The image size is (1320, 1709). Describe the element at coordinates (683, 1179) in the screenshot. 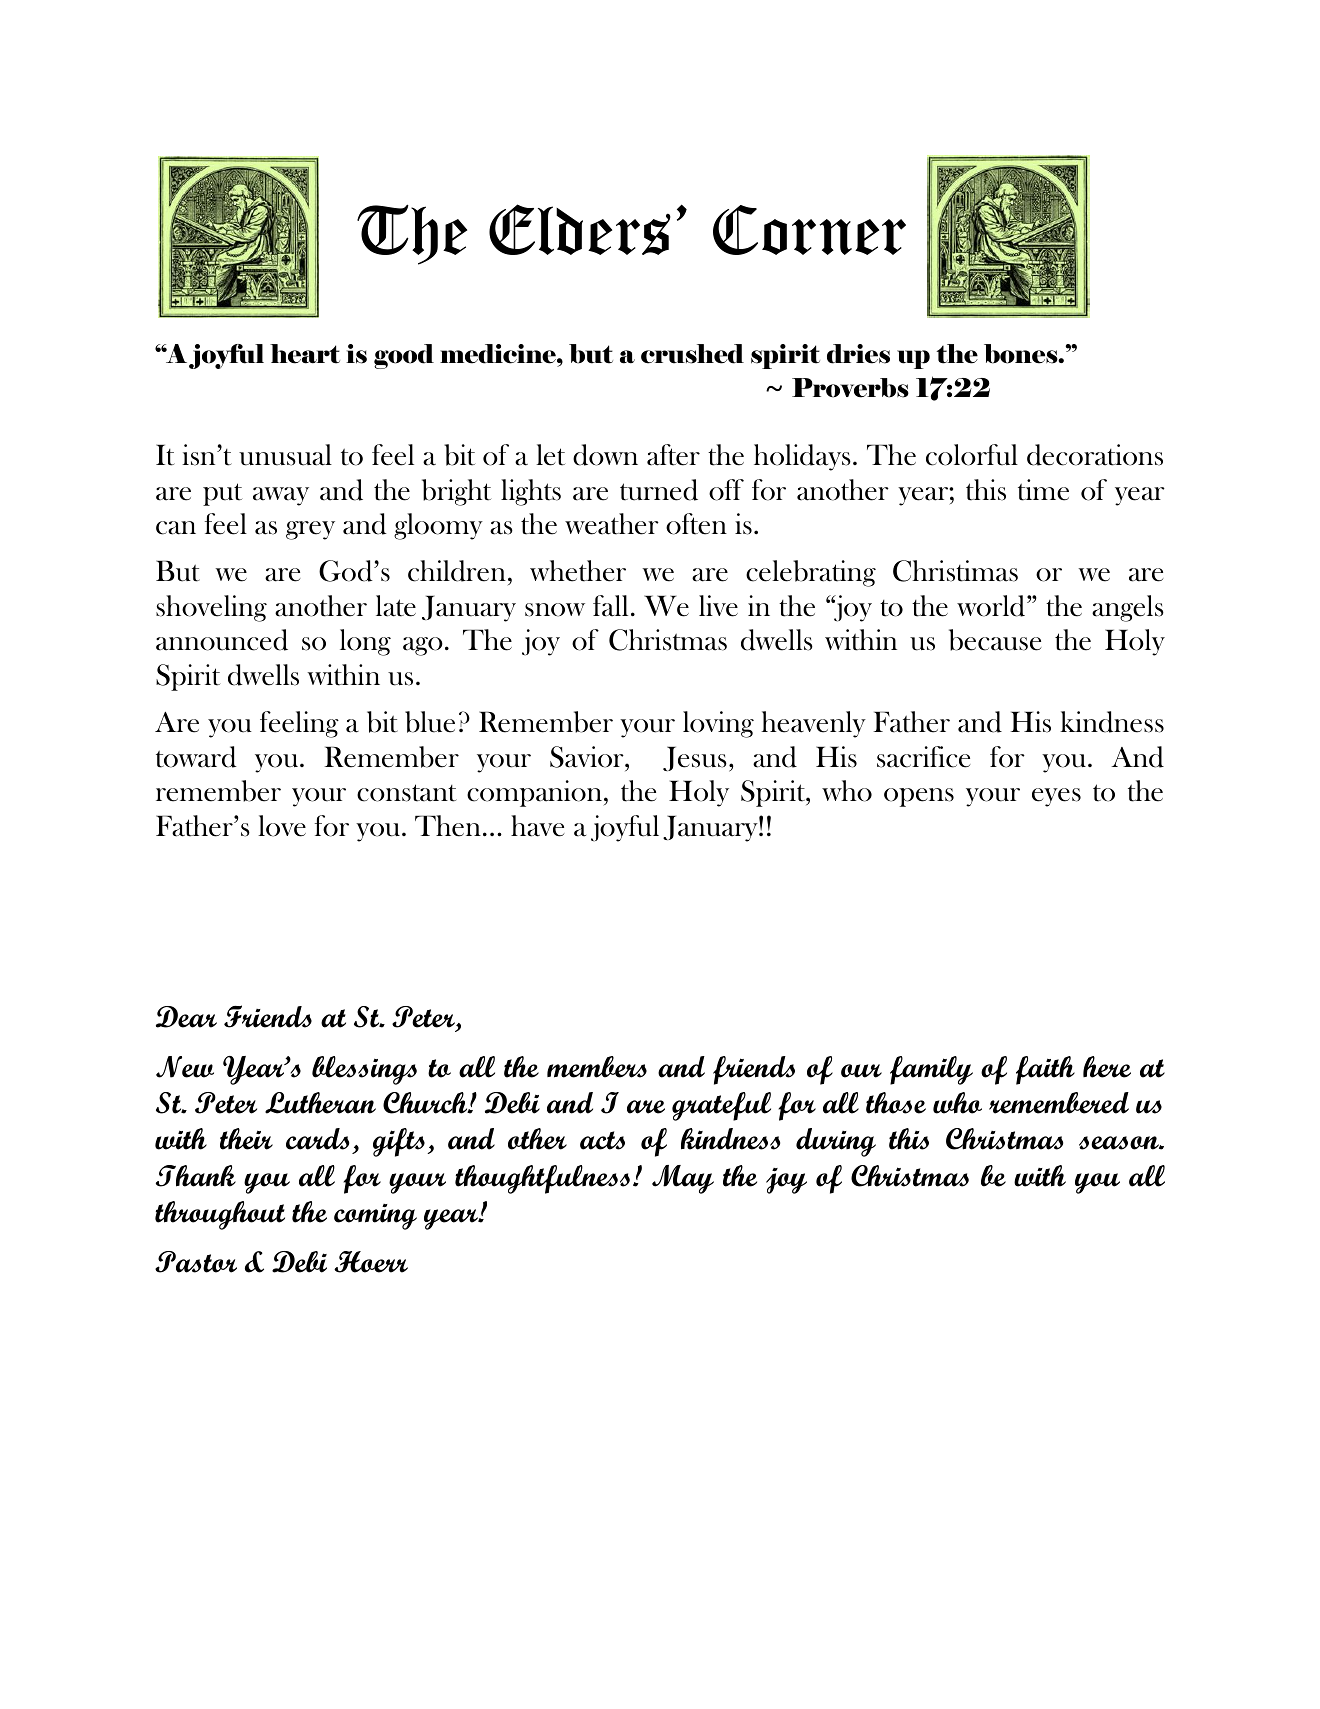

I see `May` at that location.
